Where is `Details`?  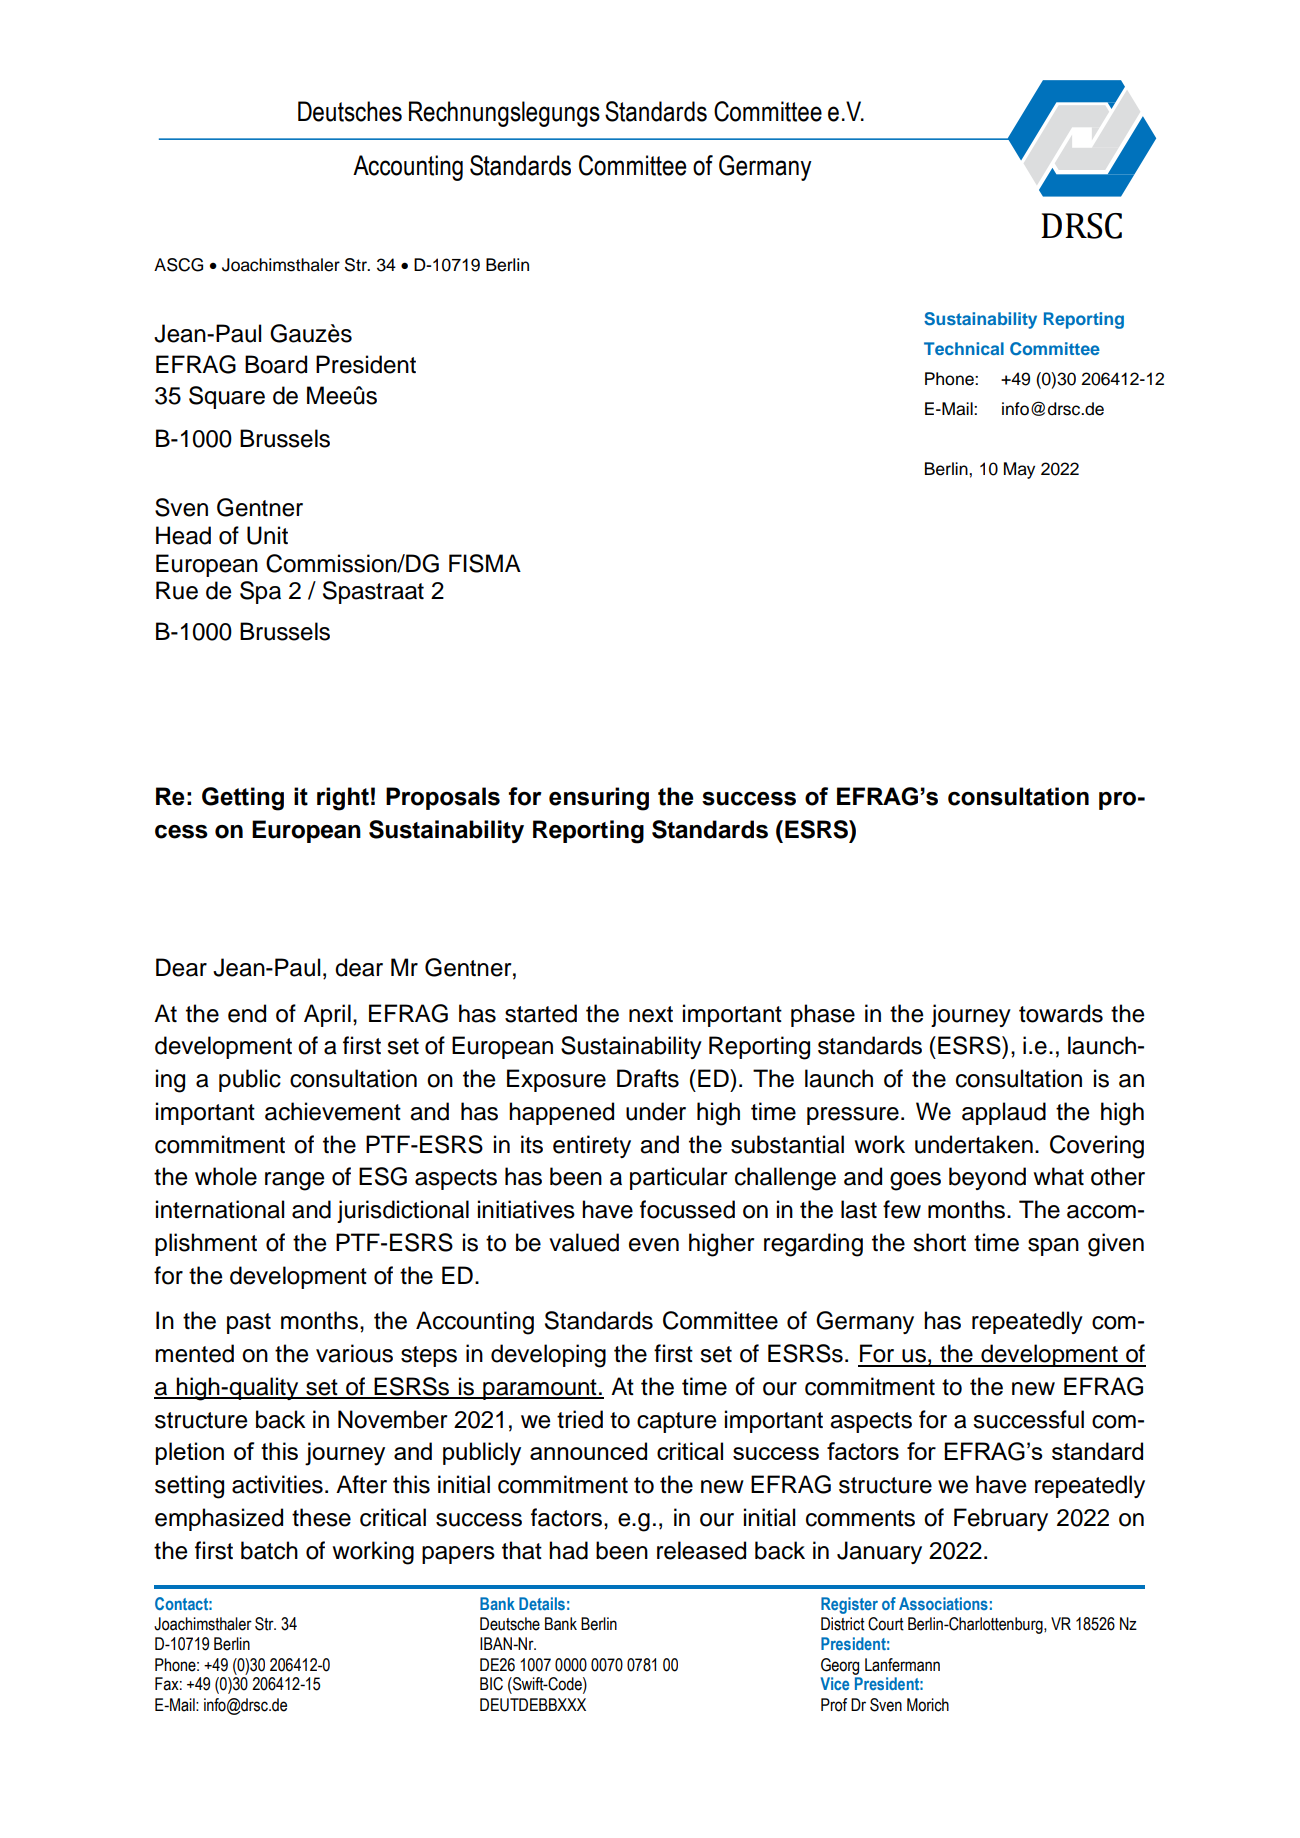 Details is located at coordinates (542, 1603).
